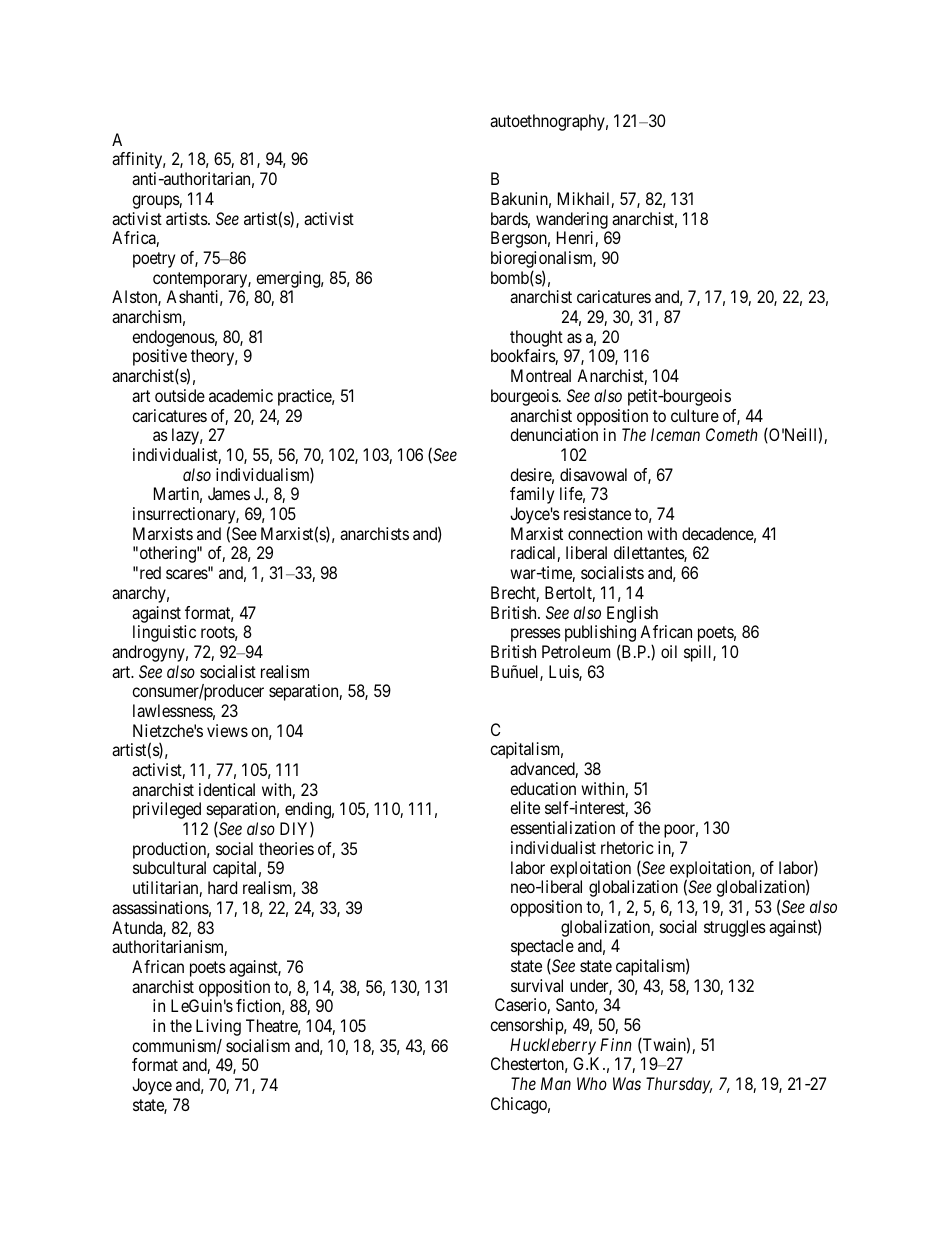  Describe the element at coordinates (532, 495) in the image. I see `family` at that location.
